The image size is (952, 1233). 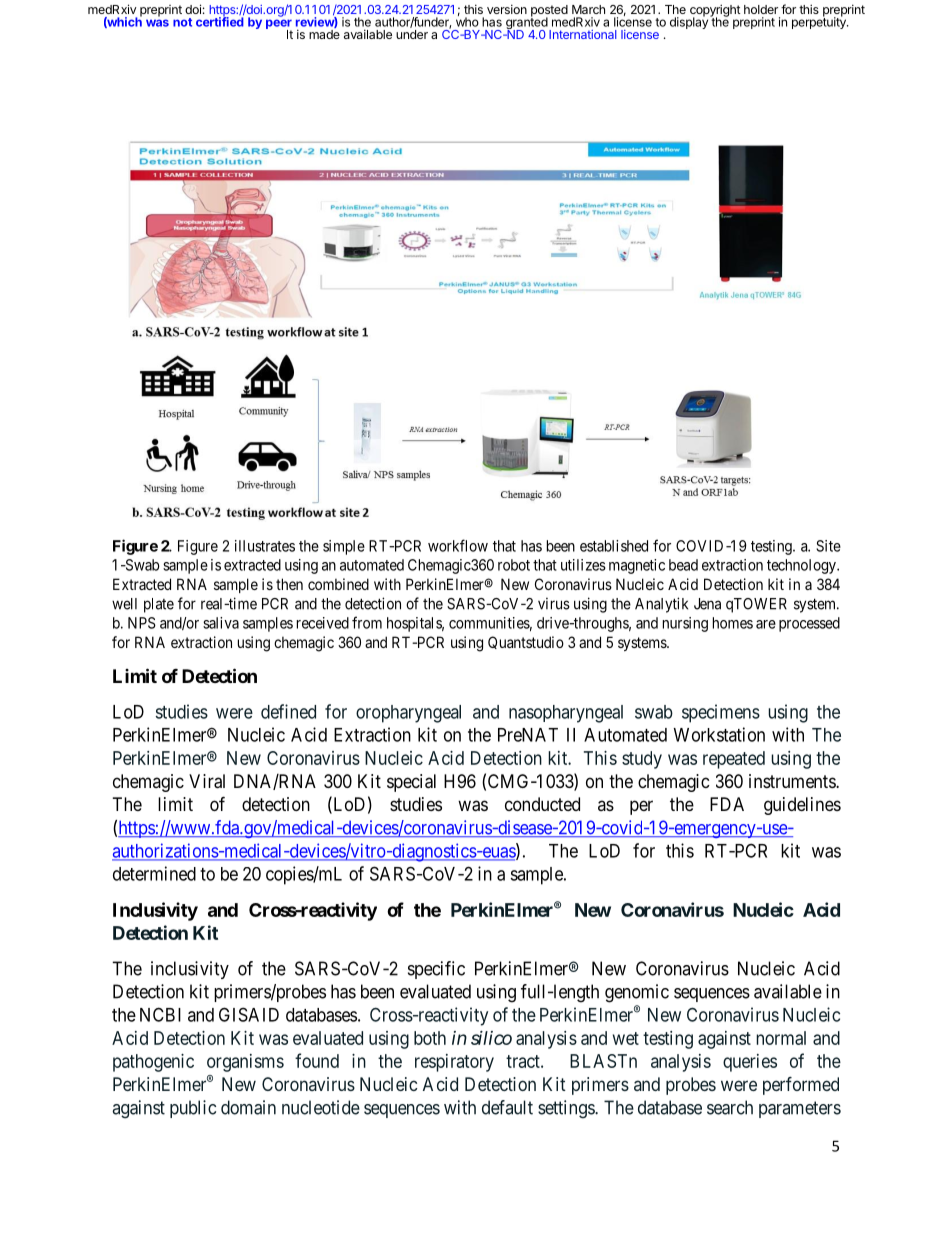 What do you see at coordinates (265, 546) in the document?
I see `illustrates` at bounding box center [265, 546].
